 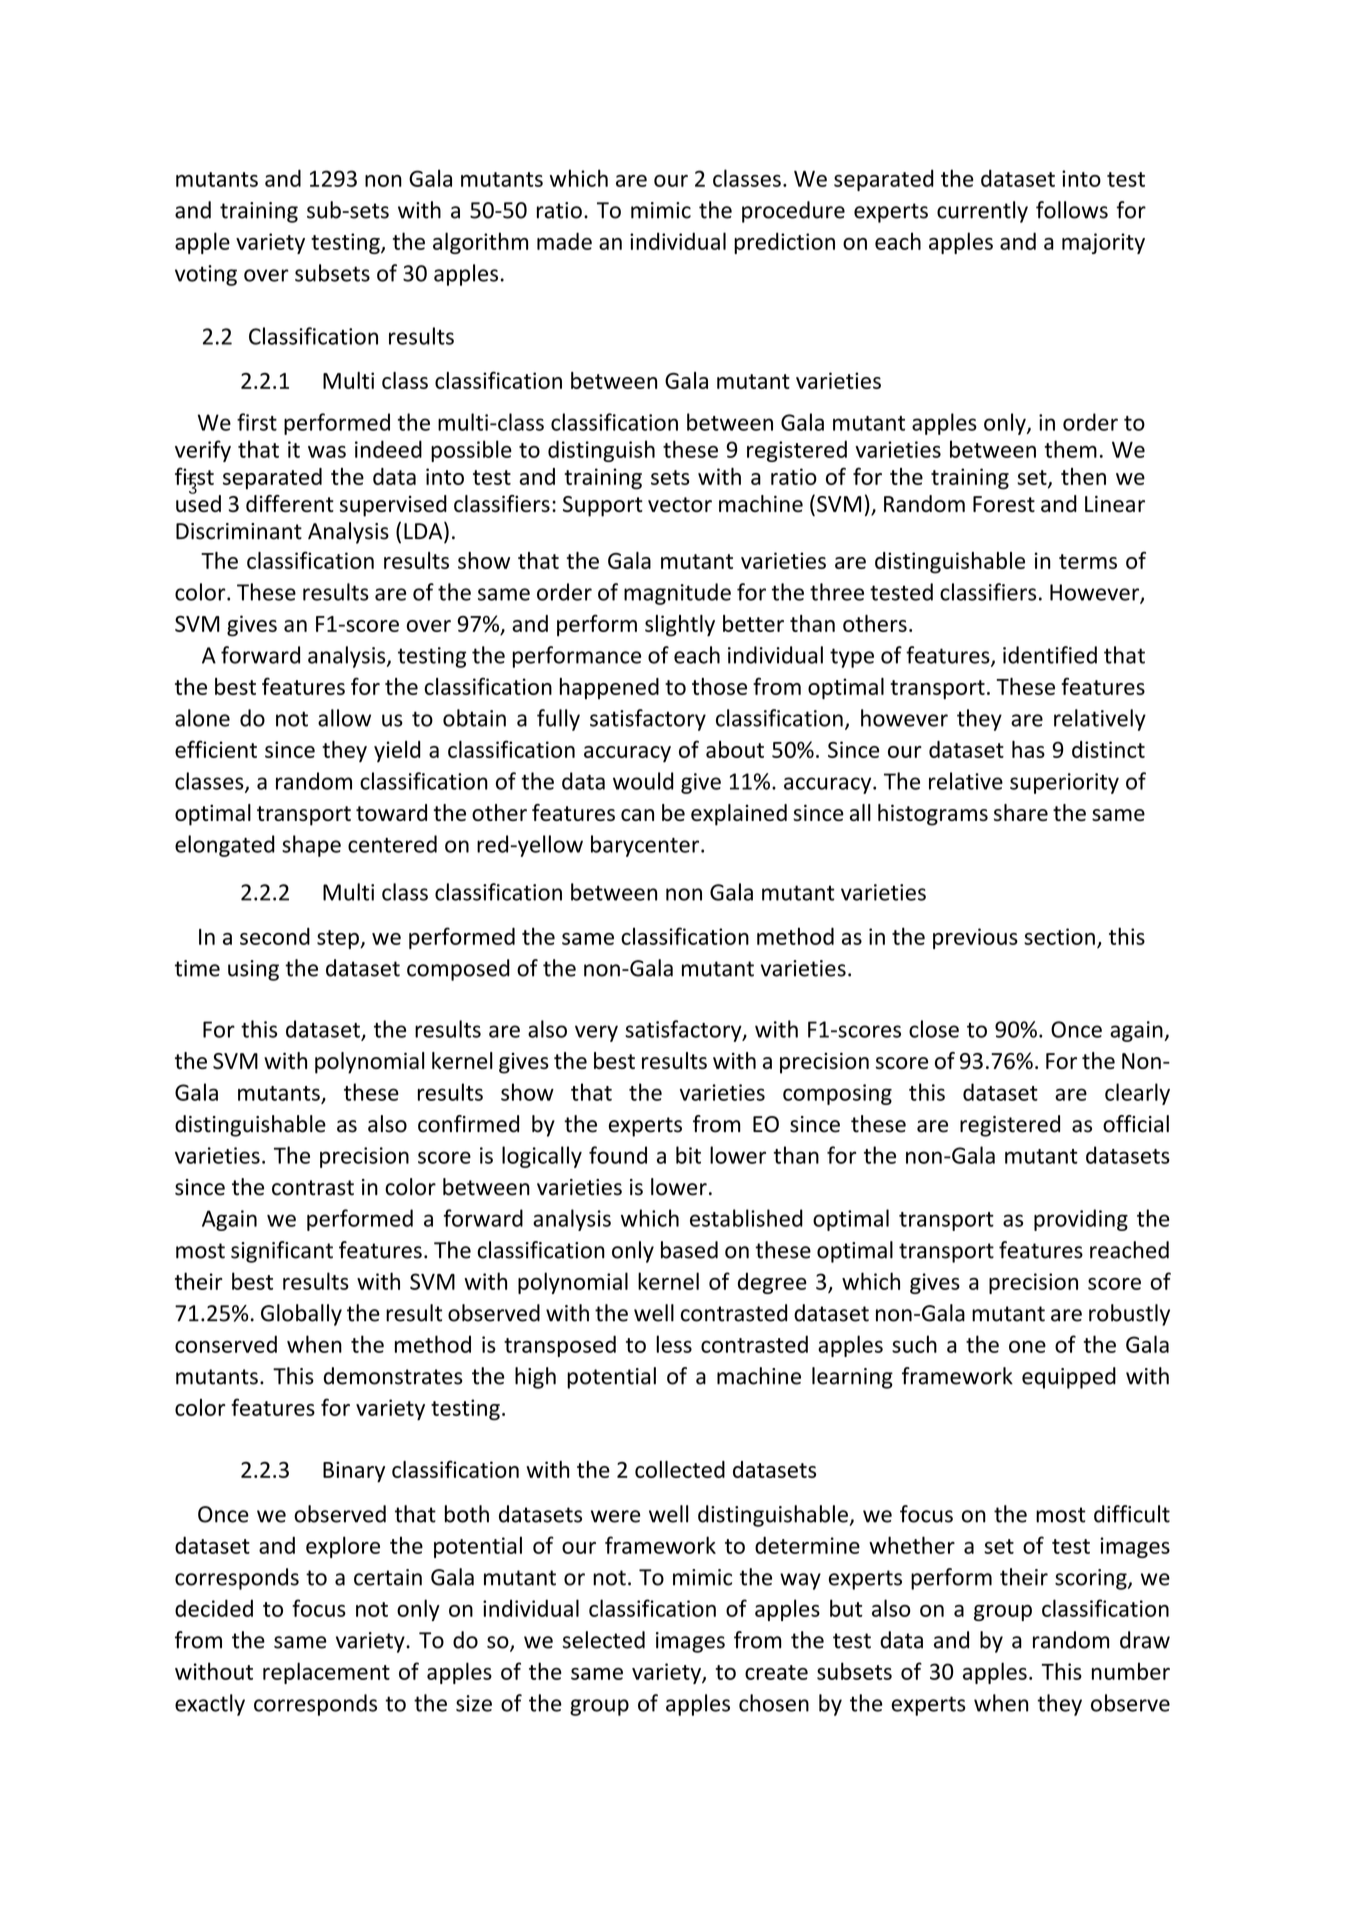 I want to click on Discriminant, so click(x=239, y=531).
